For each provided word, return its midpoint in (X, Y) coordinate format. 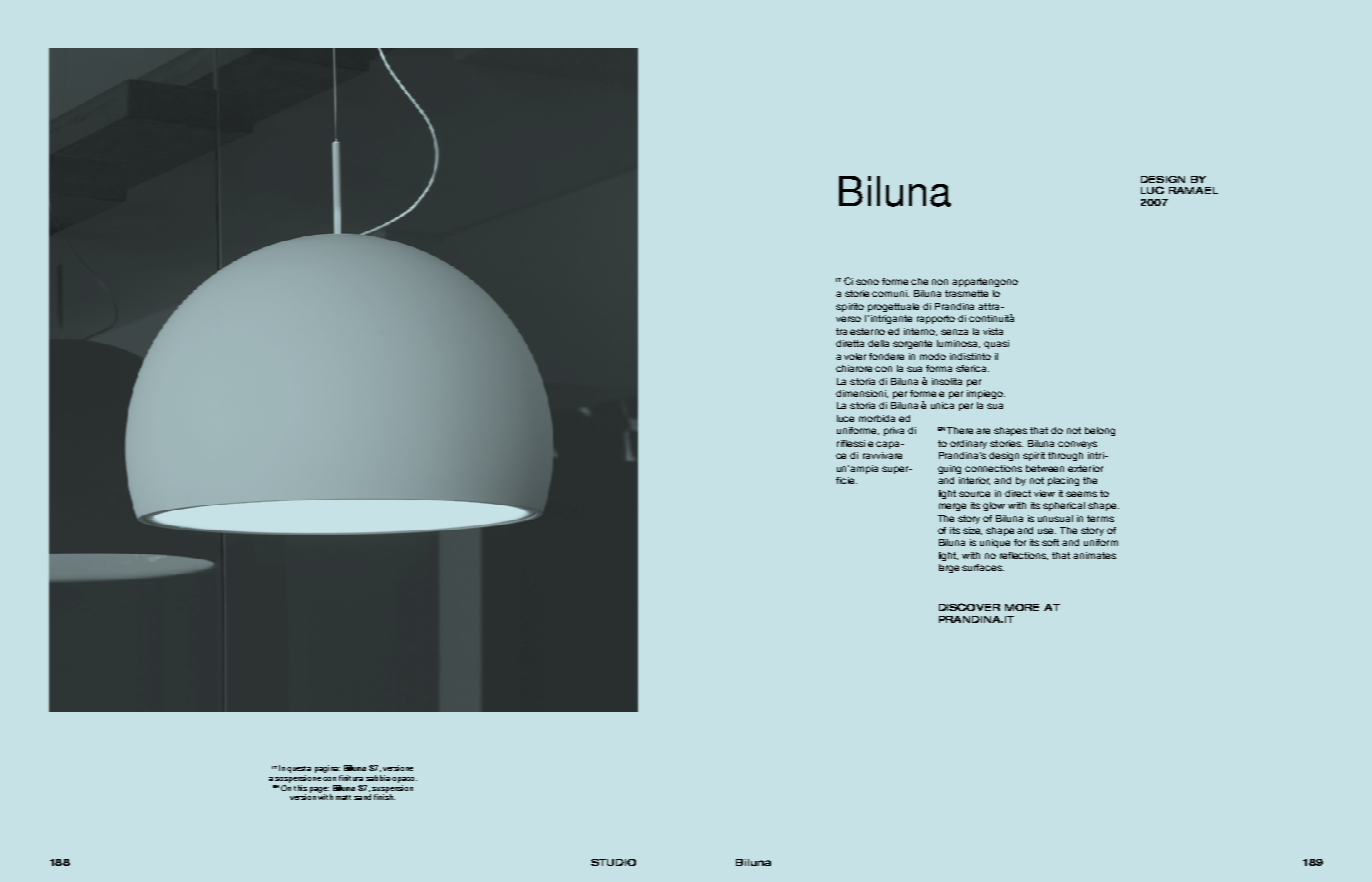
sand (362, 797)
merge (952, 507)
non (940, 282)
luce (845, 418)
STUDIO (613, 862)
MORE (1022, 607)
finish (384, 796)
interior (974, 481)
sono (867, 282)
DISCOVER (969, 607)
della (878, 343)
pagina (327, 769)
